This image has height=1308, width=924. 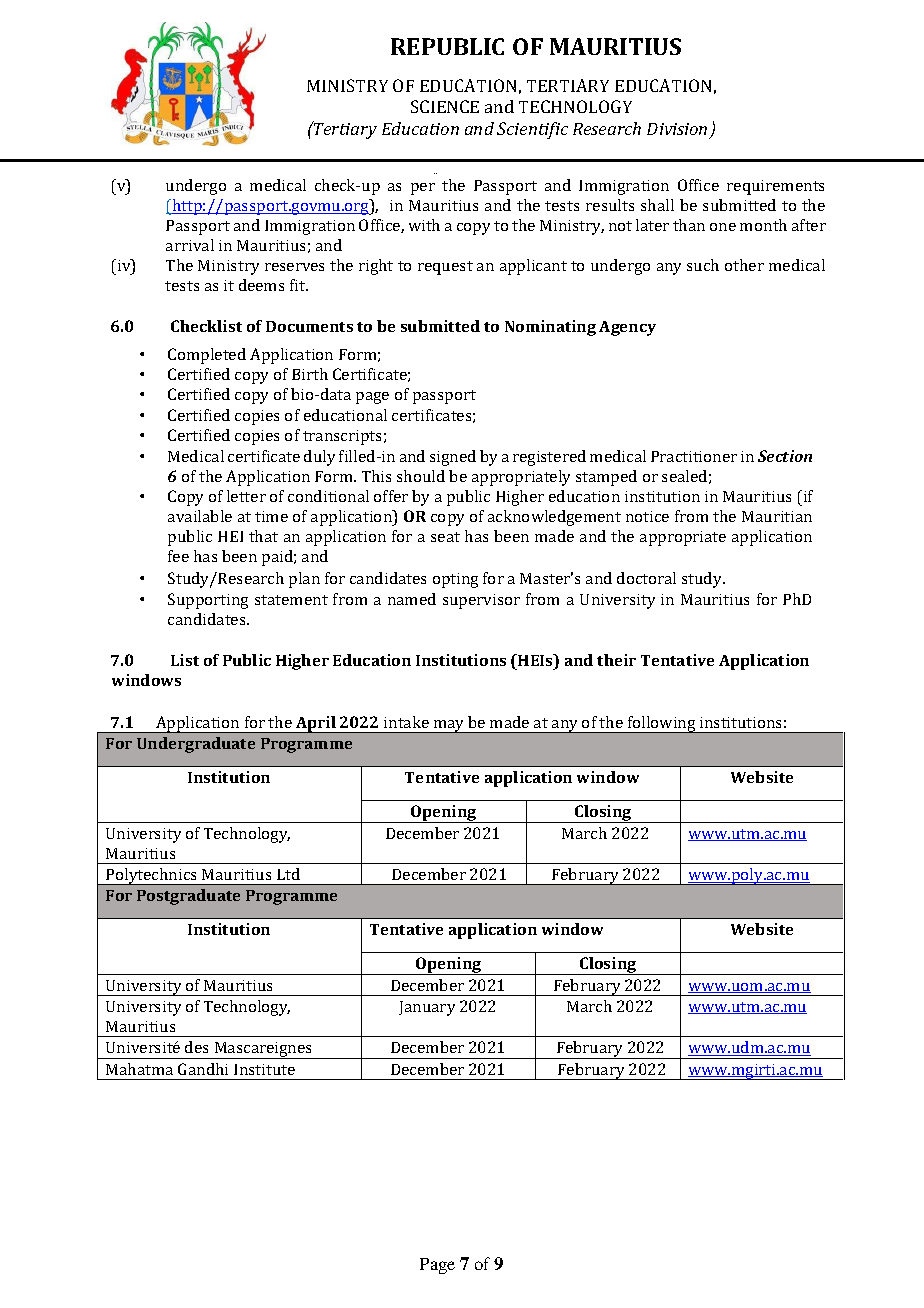 I want to click on Undergraduate, so click(x=196, y=745).
